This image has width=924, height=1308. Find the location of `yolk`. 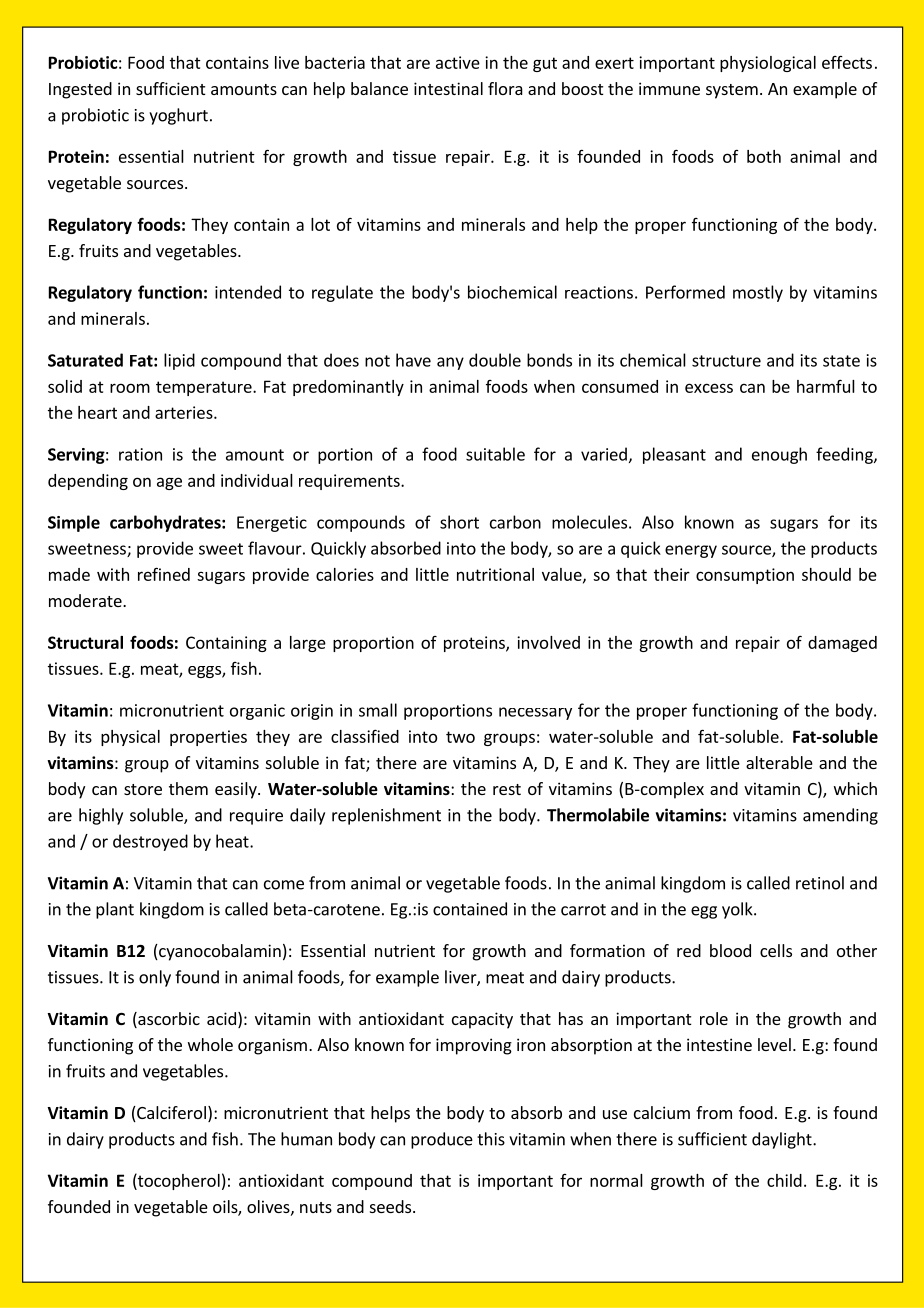

yolk is located at coordinates (738, 910).
